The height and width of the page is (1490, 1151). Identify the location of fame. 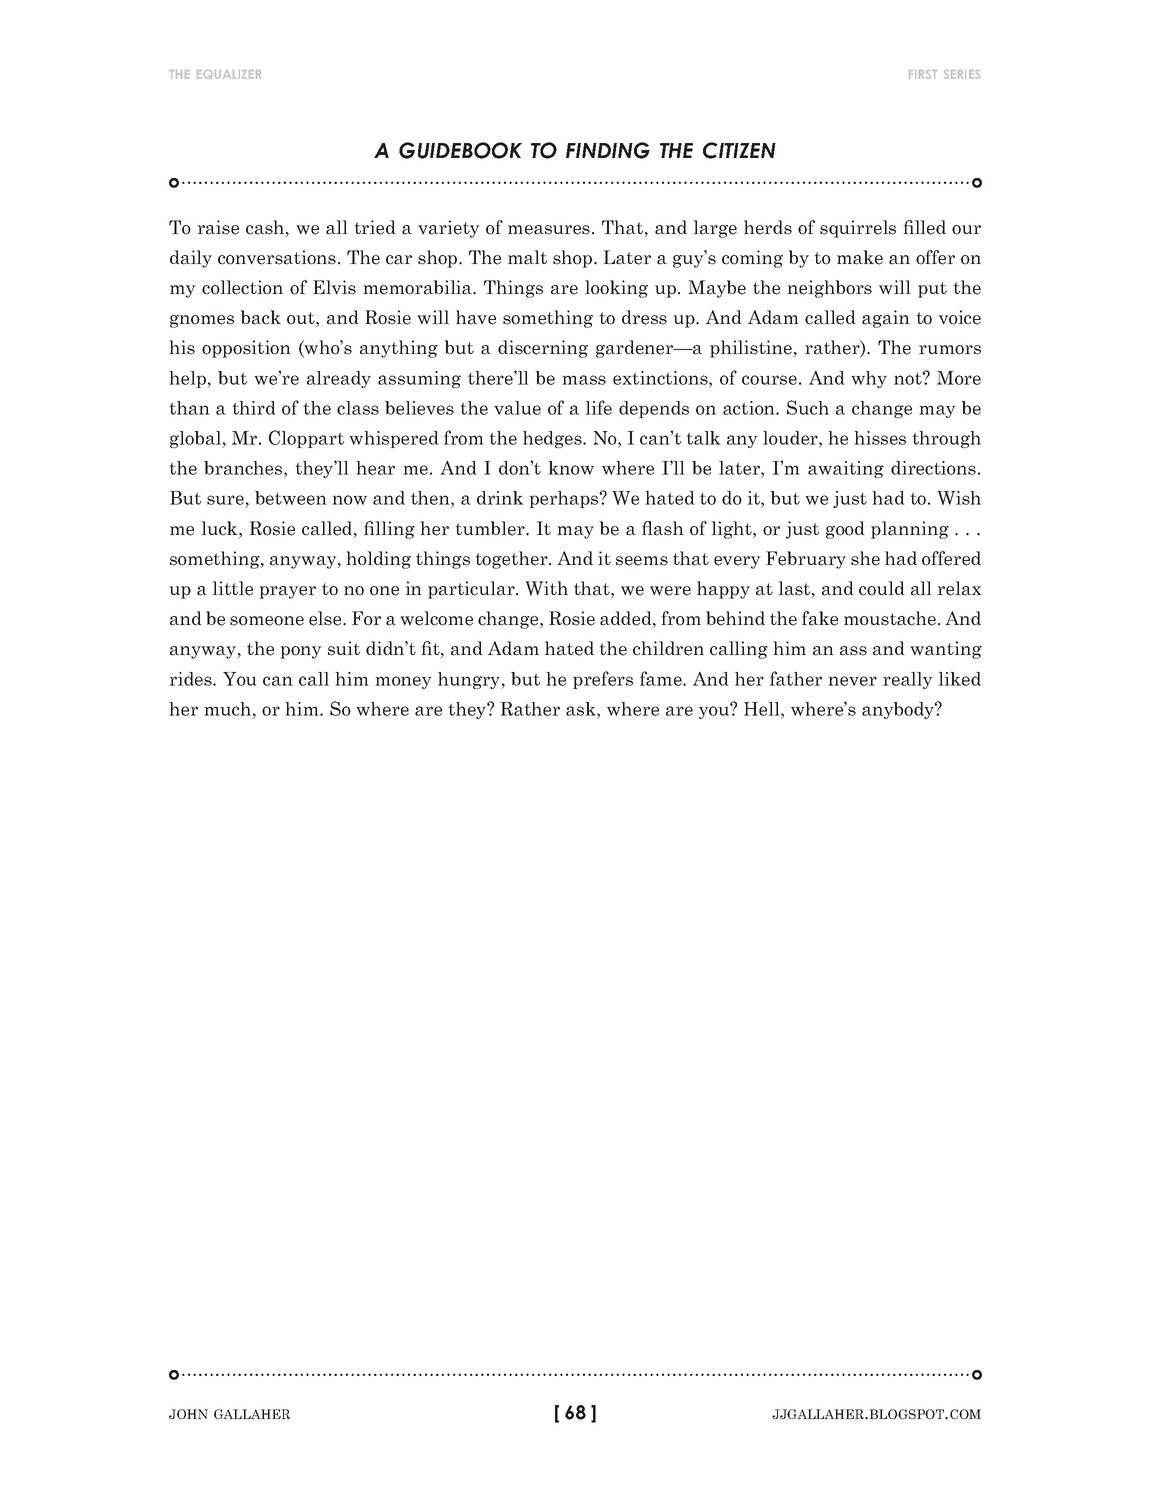
(662, 678).
